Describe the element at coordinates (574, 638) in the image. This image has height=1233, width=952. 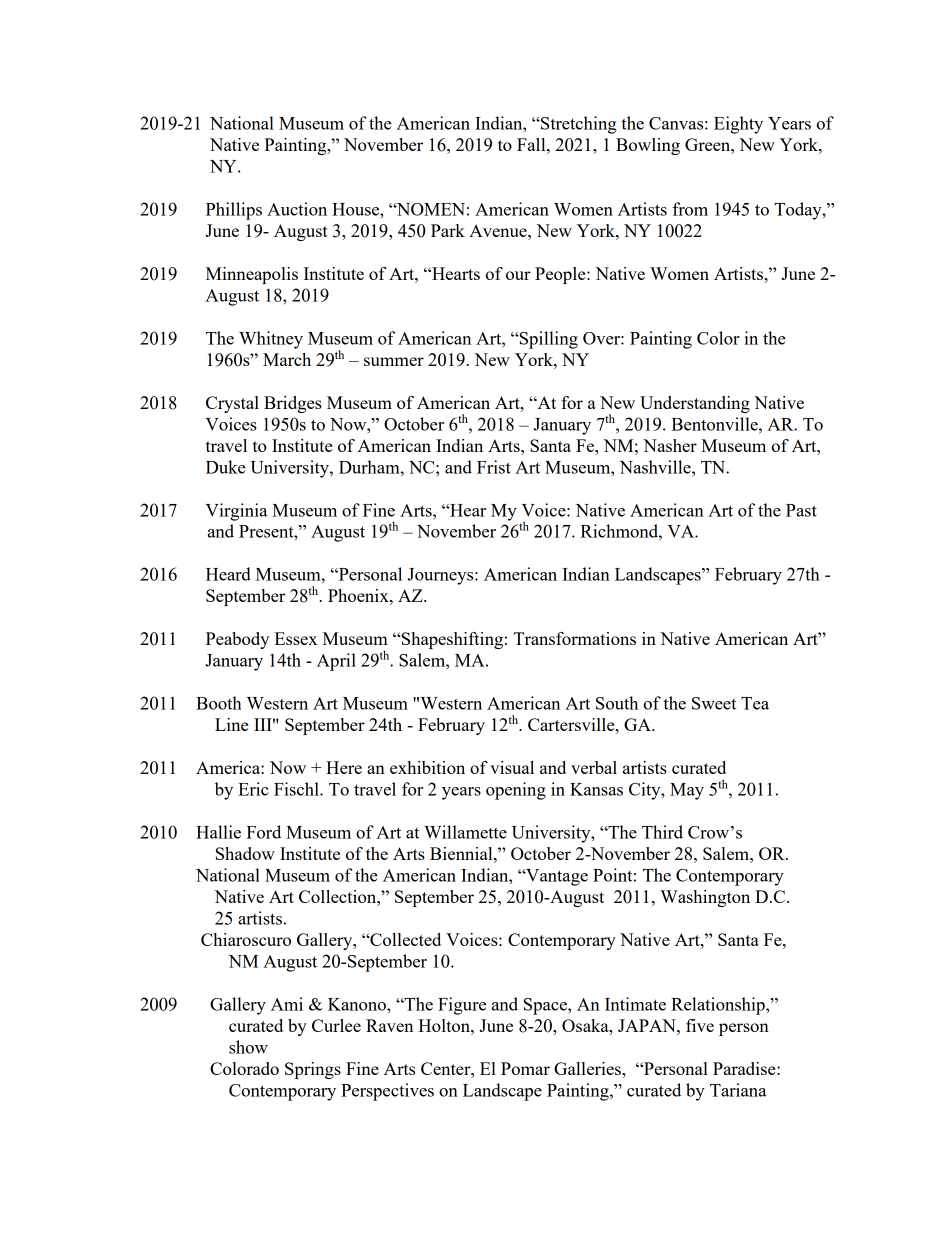
I see `Transformations` at that location.
